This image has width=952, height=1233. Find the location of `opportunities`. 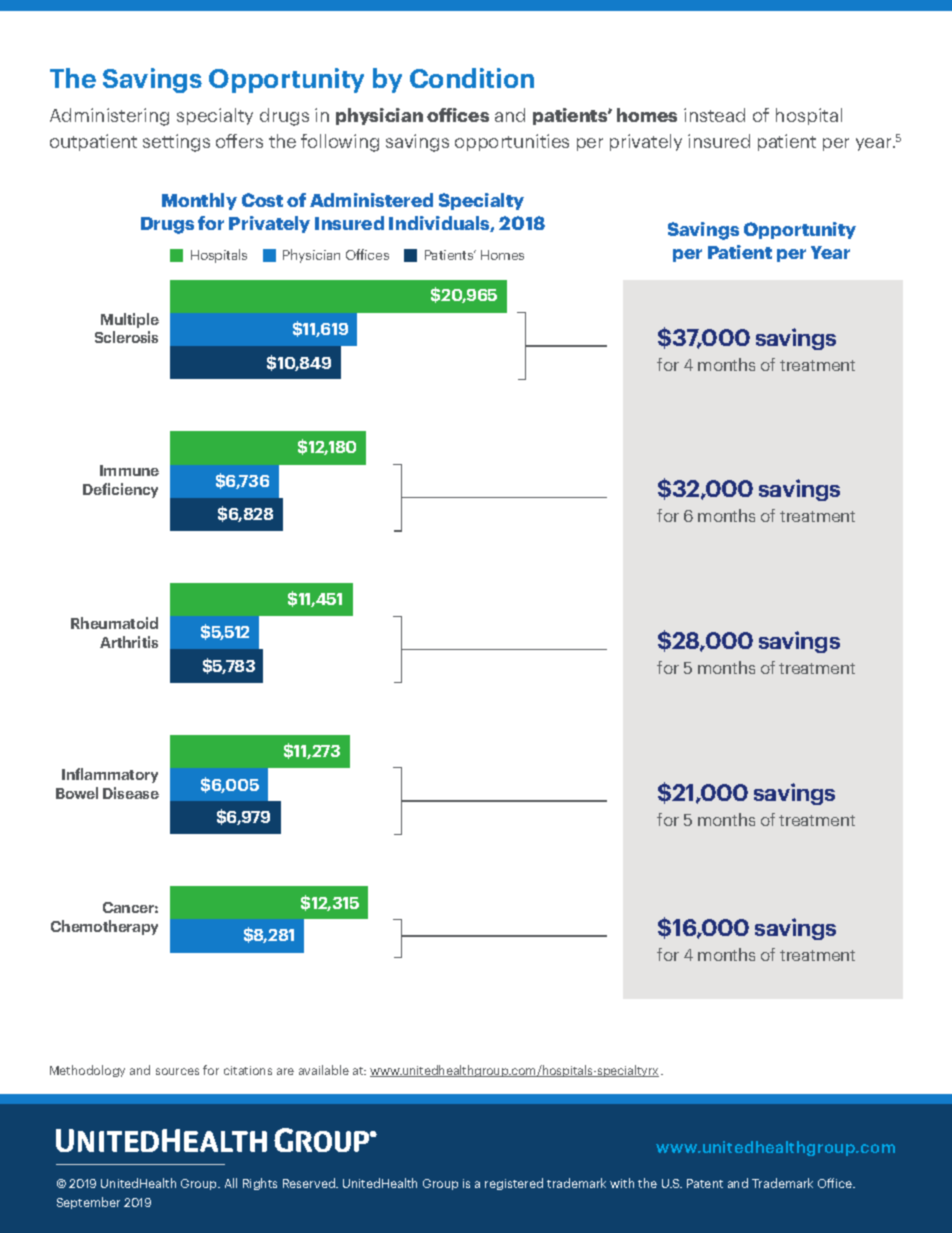

opportunities is located at coordinates (512, 142).
